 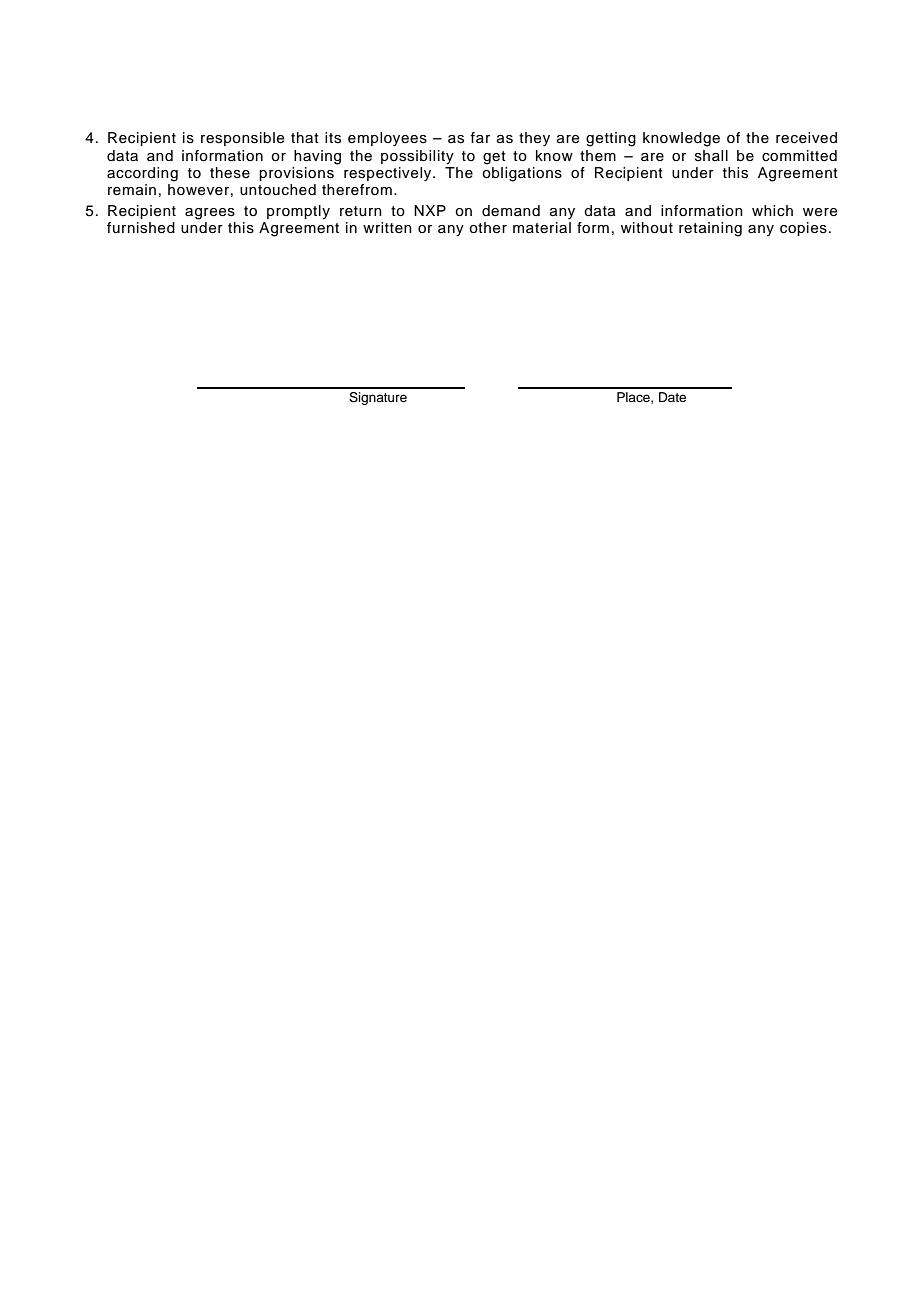 What do you see at coordinates (243, 139) in the screenshot?
I see `responsible` at bounding box center [243, 139].
